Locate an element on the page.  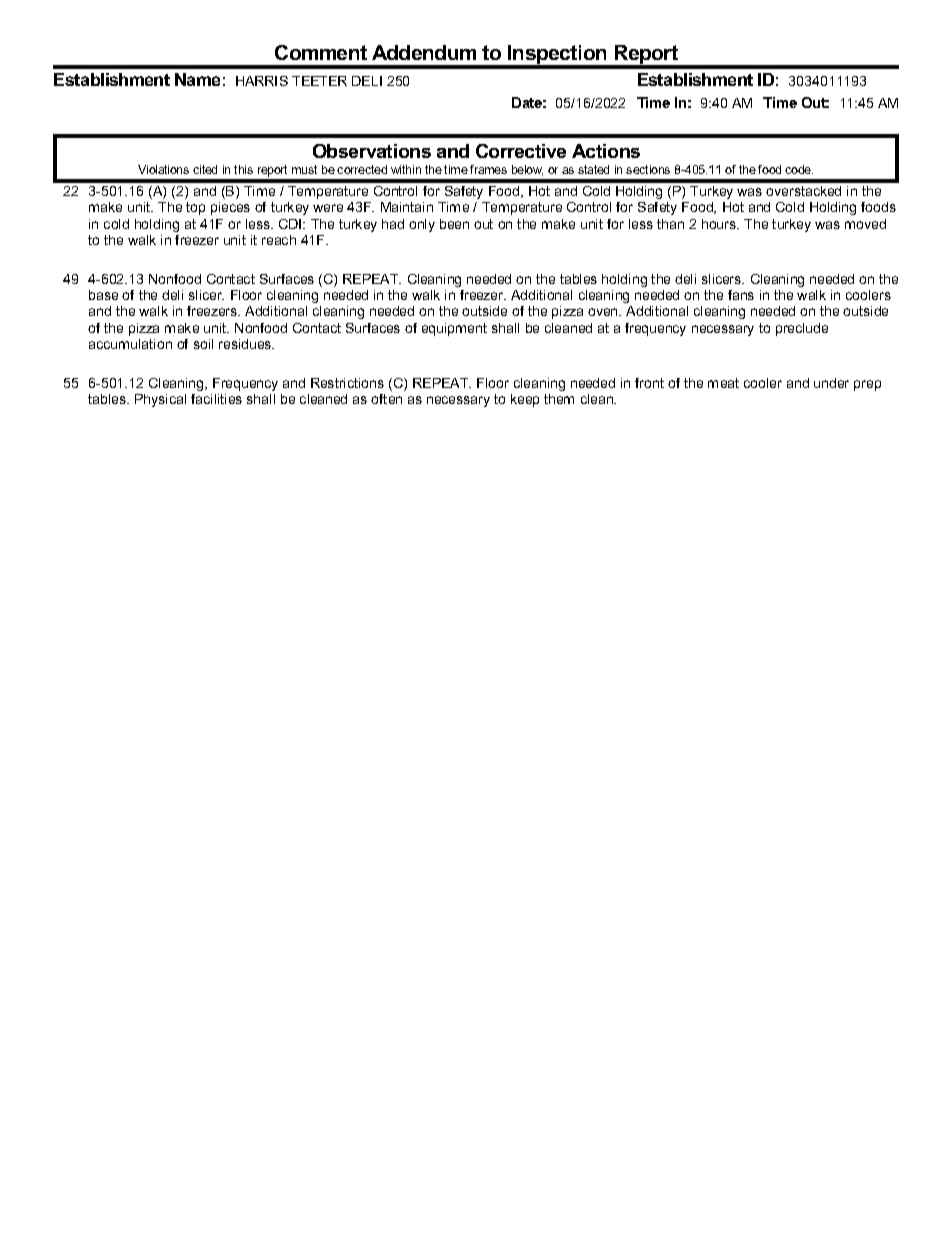
code is located at coordinates (799, 169).
